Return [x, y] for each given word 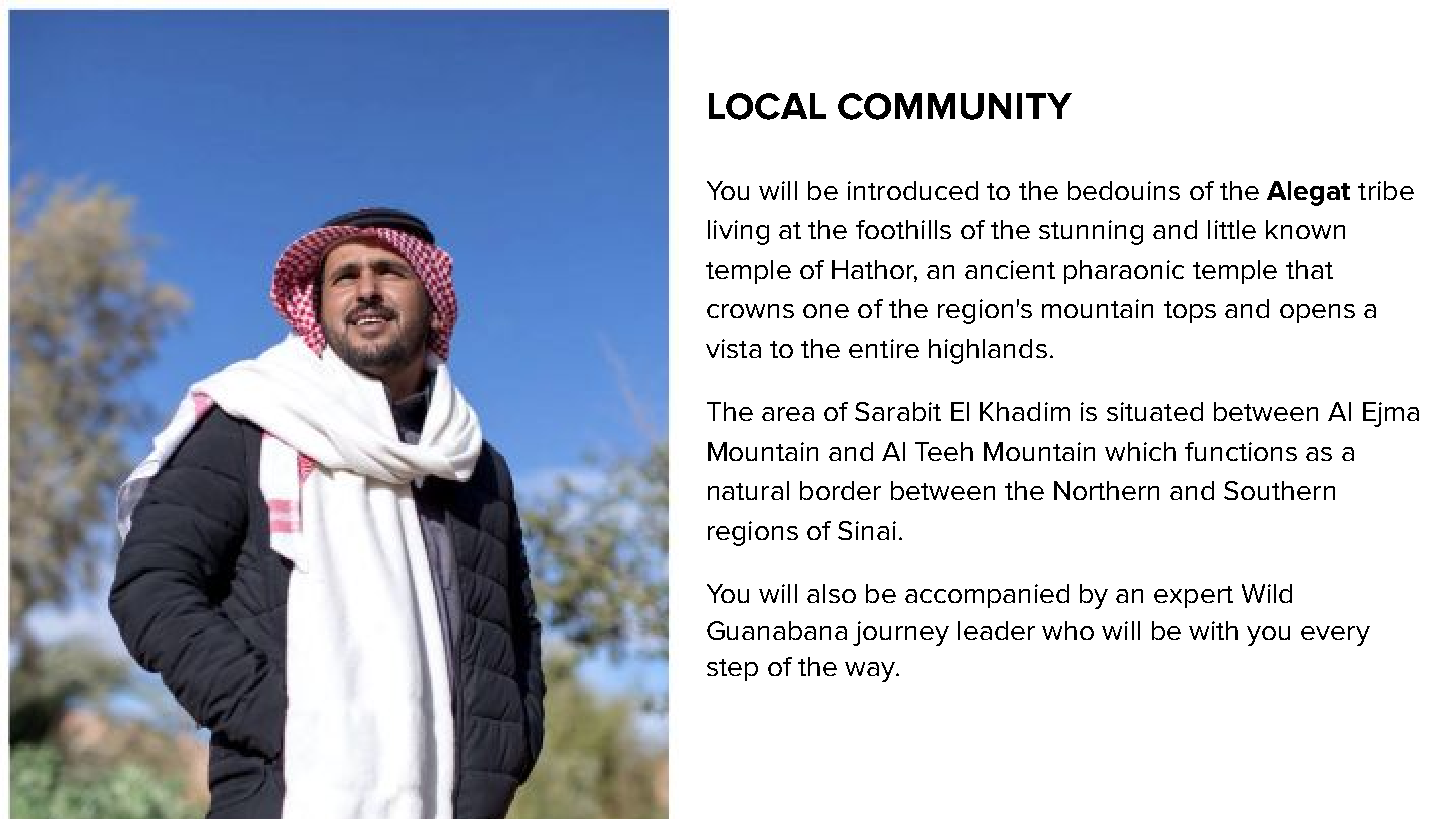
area [788, 414]
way [871, 672]
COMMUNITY [955, 106]
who [1068, 630]
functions [1241, 451]
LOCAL [767, 106]
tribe [1386, 190]
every [1335, 636]
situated [1155, 411]
